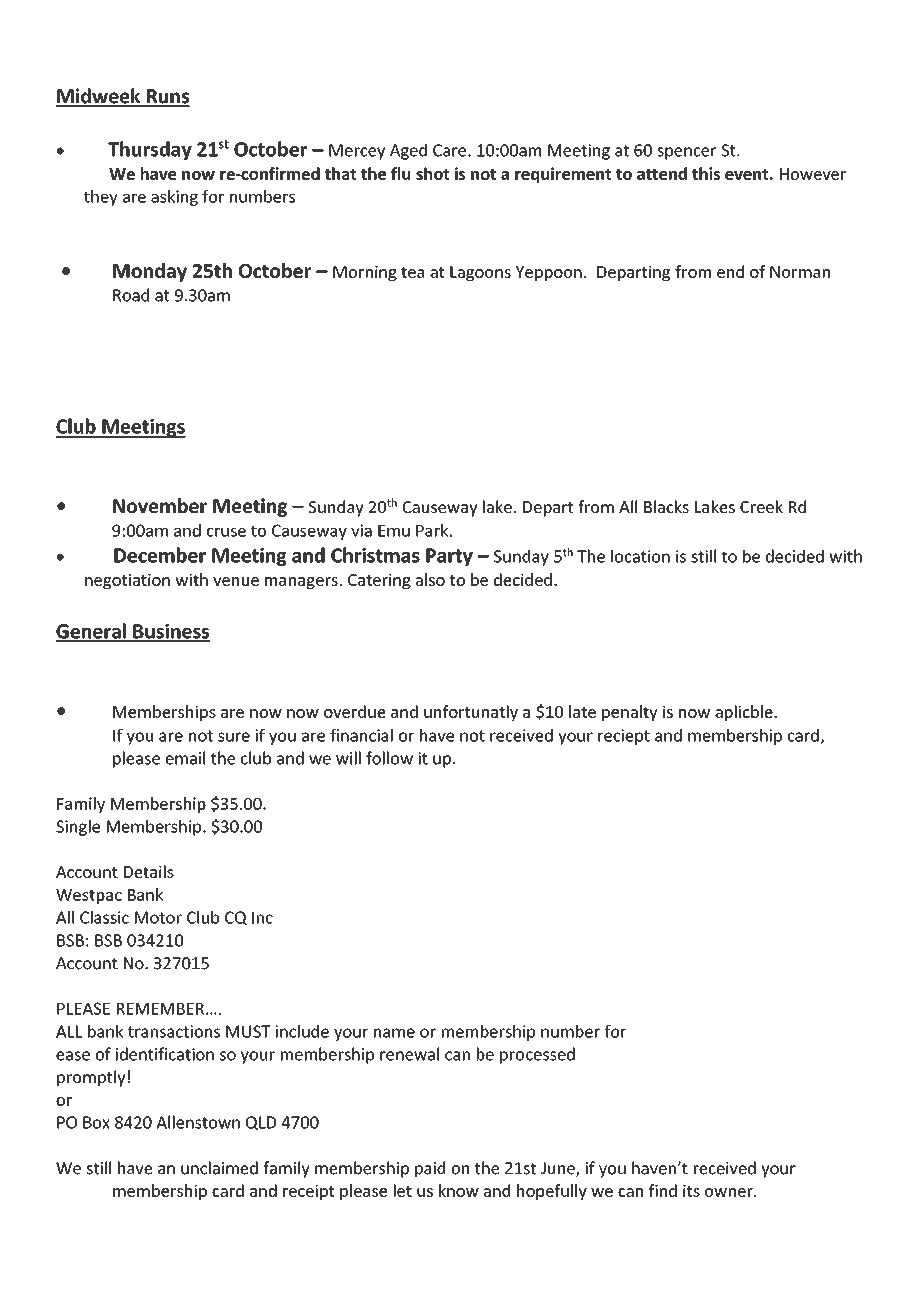  What do you see at coordinates (430, 1169) in the screenshot?
I see `paid` at bounding box center [430, 1169].
